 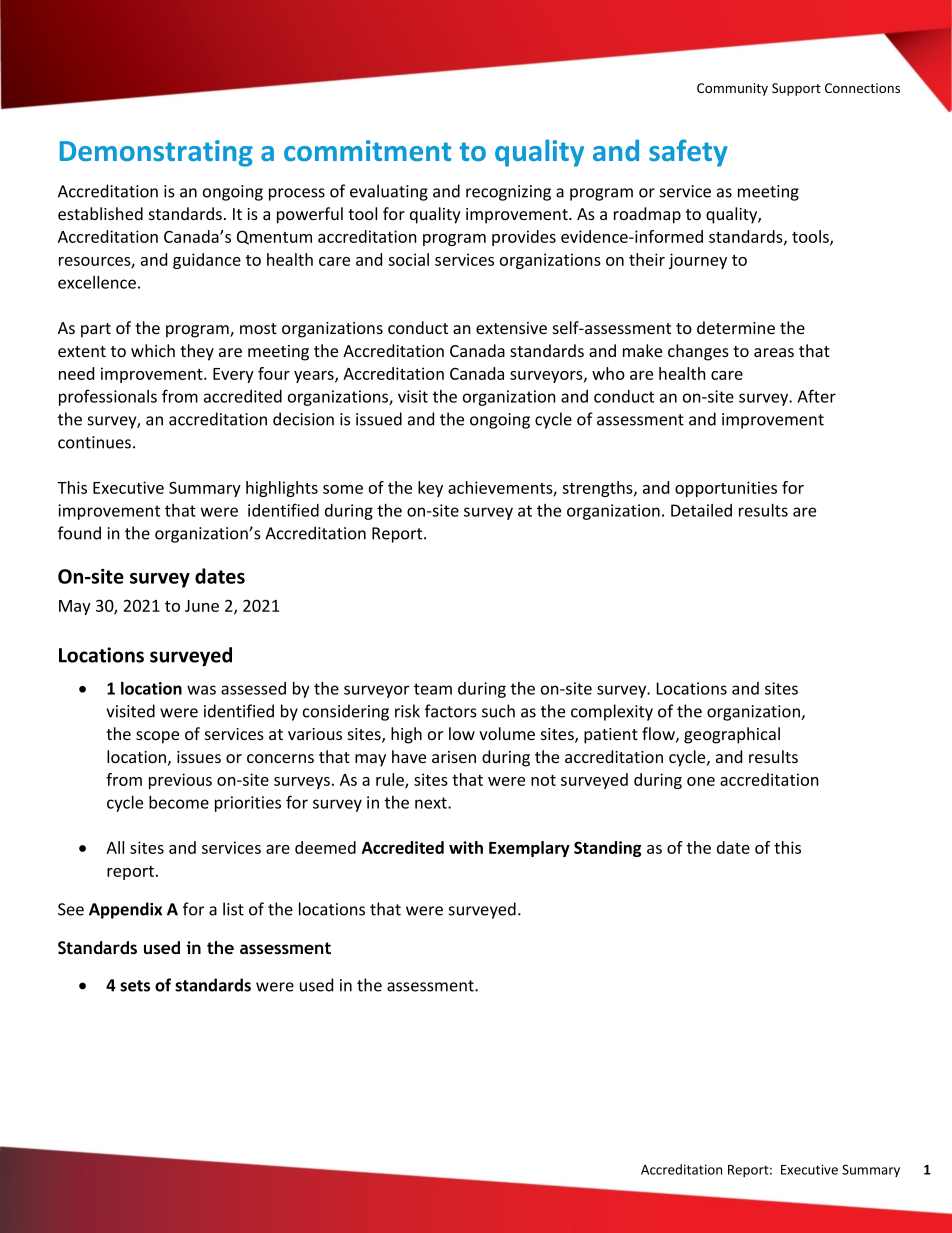 What do you see at coordinates (156, 153) in the document?
I see `Demonstrating` at bounding box center [156, 153].
